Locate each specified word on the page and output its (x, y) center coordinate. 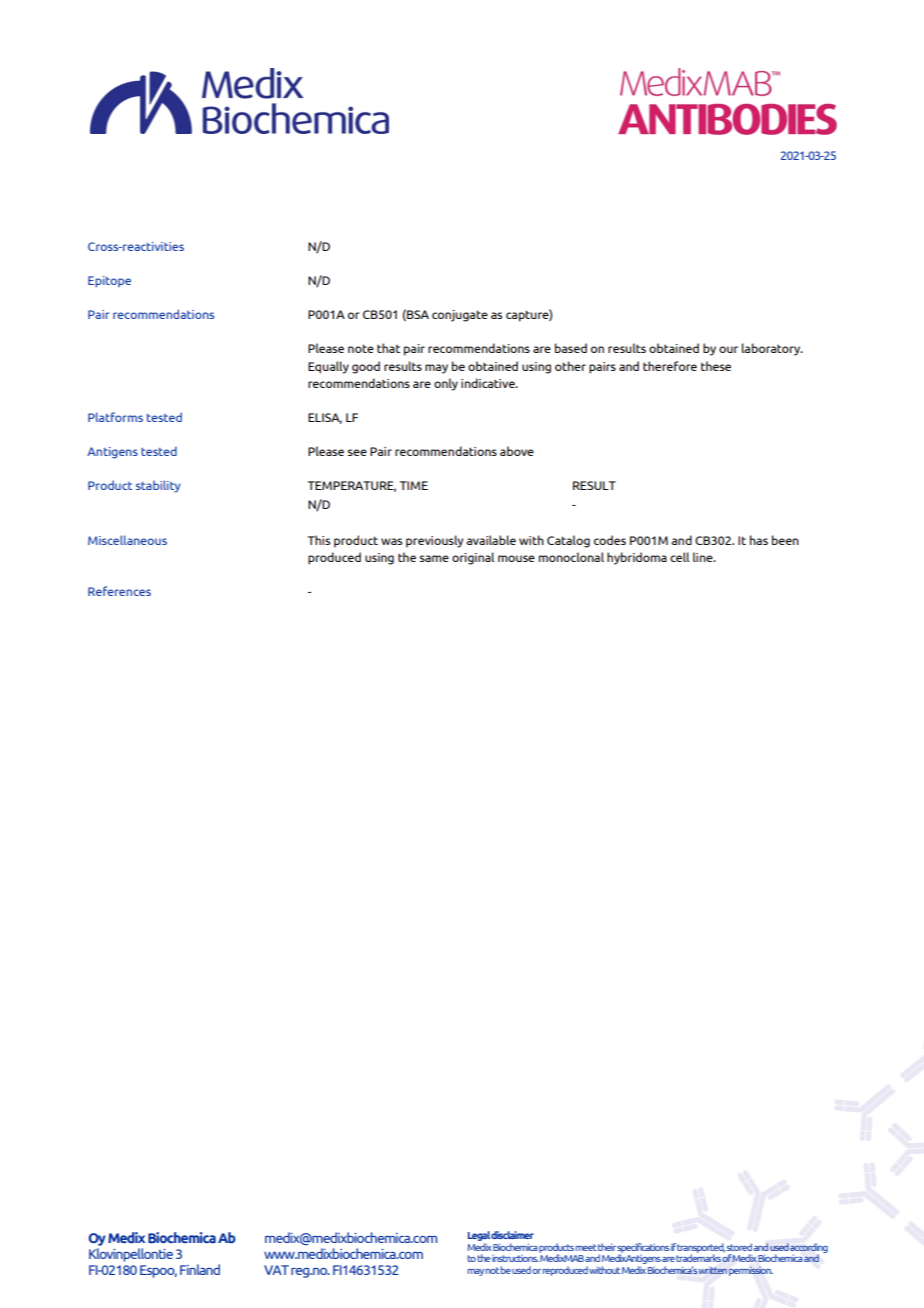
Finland (200, 1269)
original (473, 558)
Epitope (109, 282)
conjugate (460, 316)
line (704, 557)
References (119, 591)
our (728, 349)
